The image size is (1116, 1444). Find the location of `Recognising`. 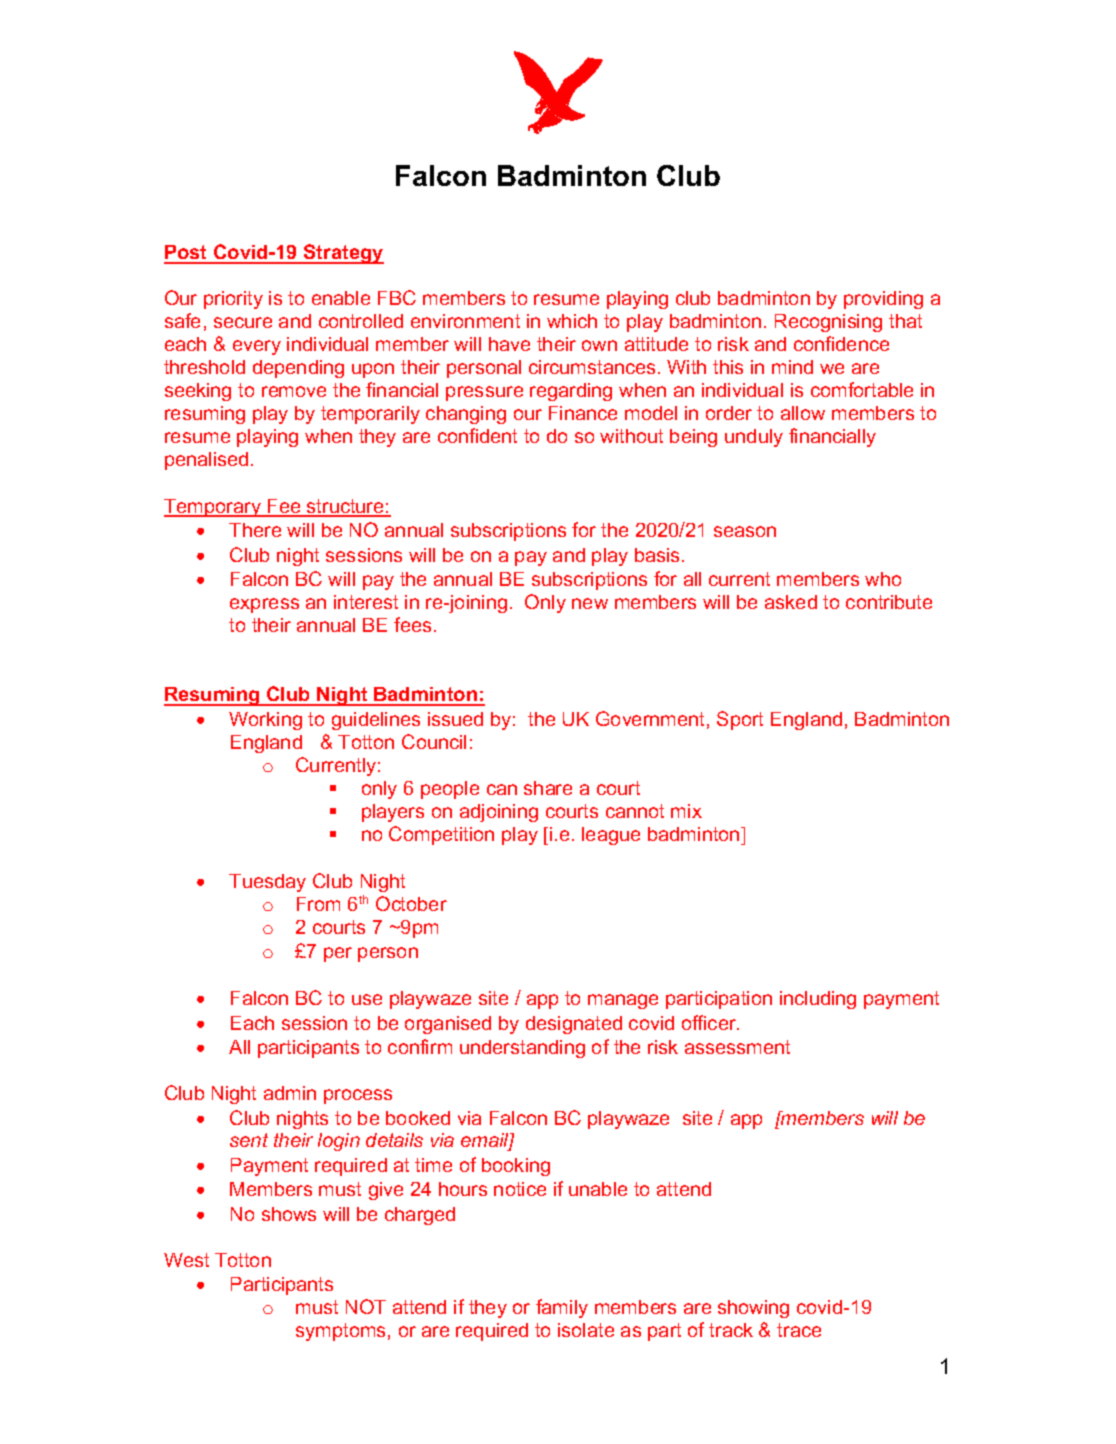

Recognising is located at coordinates (828, 323).
